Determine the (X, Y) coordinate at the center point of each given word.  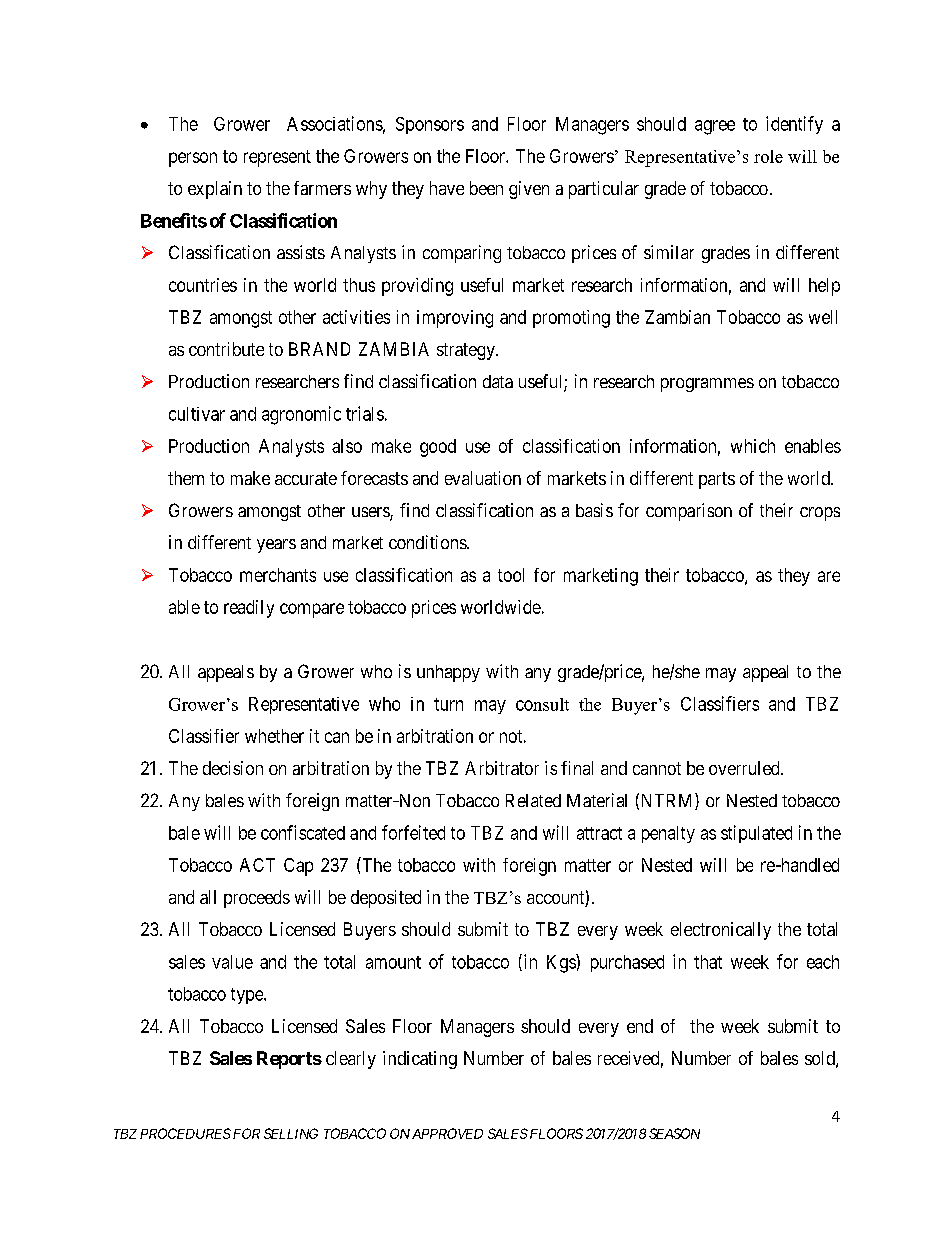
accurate (306, 478)
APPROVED (447, 1133)
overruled (745, 768)
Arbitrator (502, 768)
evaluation (483, 478)
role (768, 156)
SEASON (674, 1133)
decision (233, 768)
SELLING (291, 1133)
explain (215, 190)
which (753, 446)
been (486, 188)
